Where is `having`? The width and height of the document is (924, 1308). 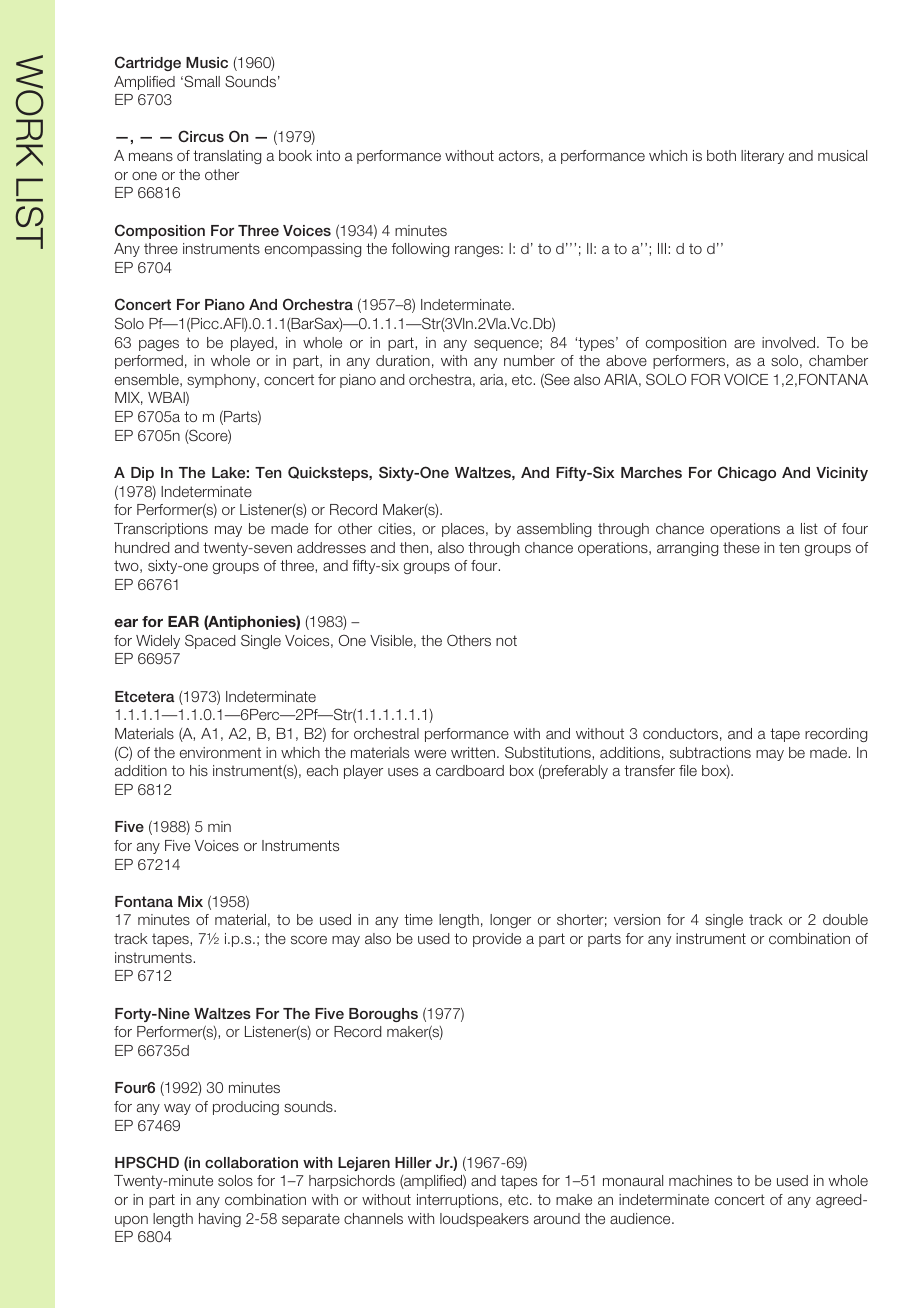
having is located at coordinates (220, 1220).
